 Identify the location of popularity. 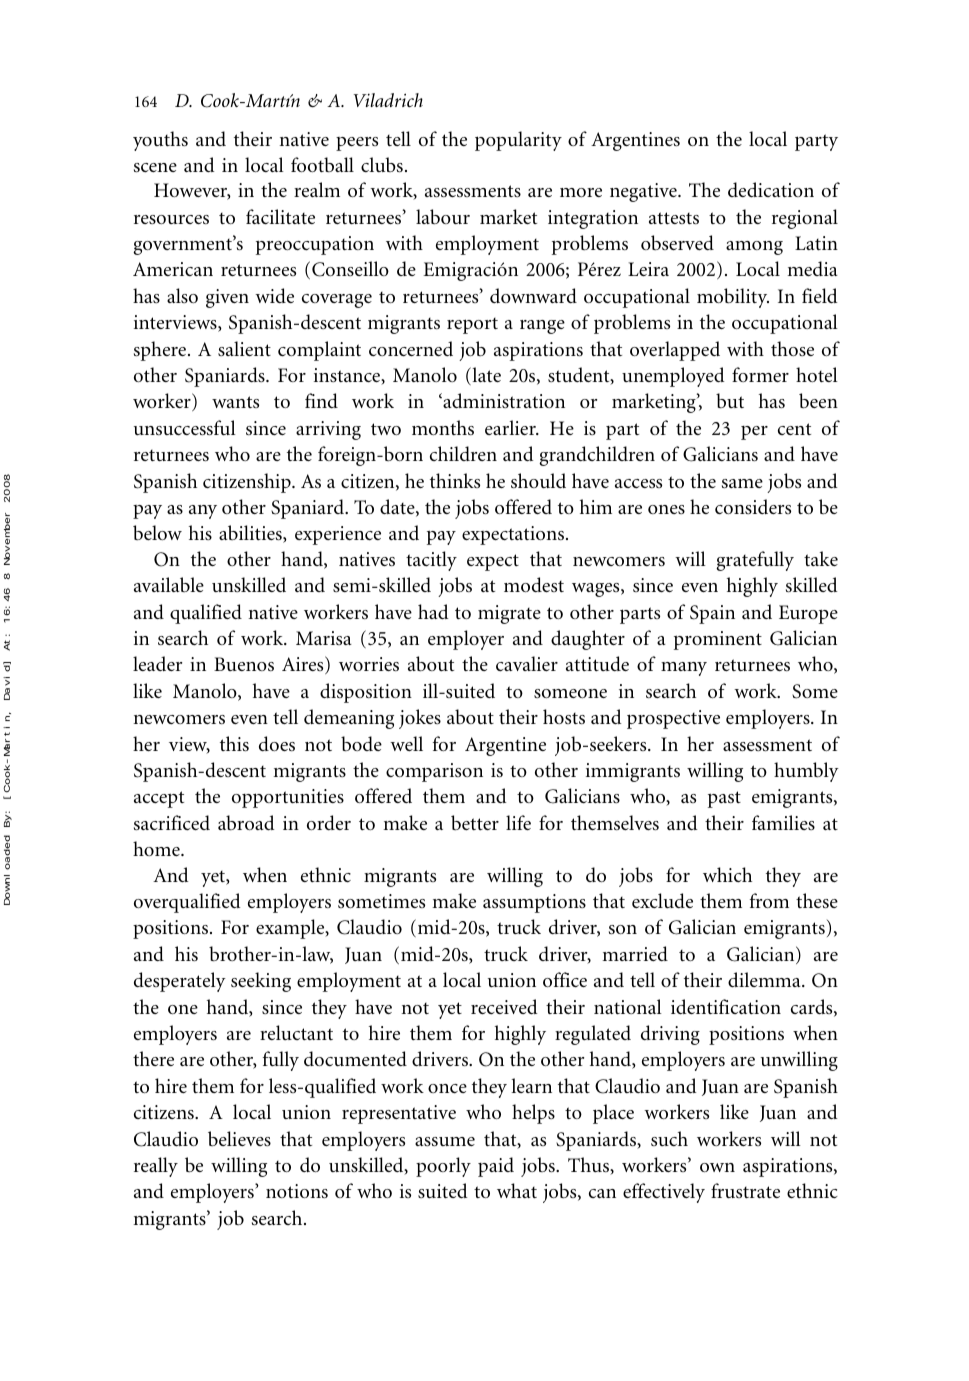
(518, 141).
